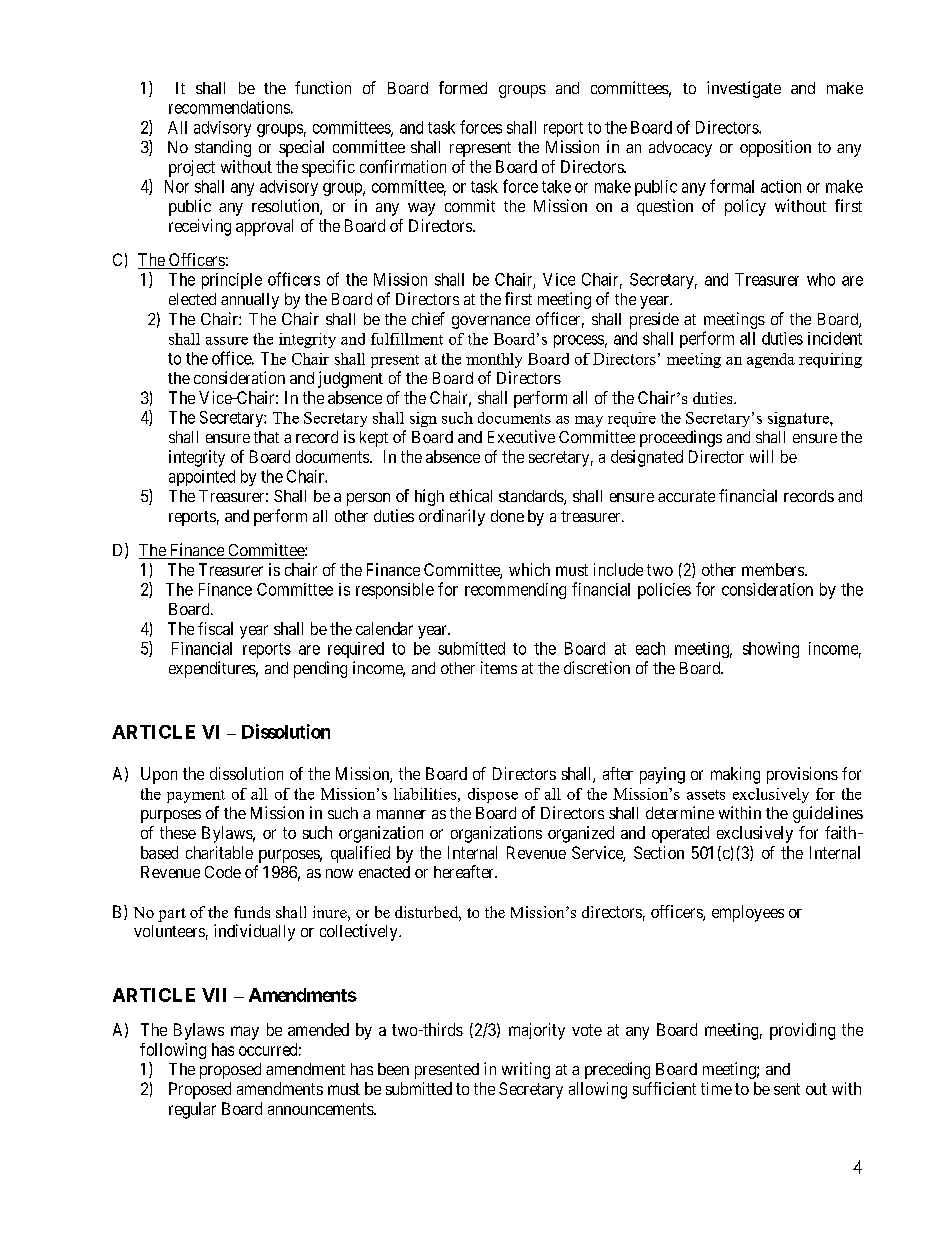 This page has height=1233, width=952. I want to click on will, so click(761, 456).
